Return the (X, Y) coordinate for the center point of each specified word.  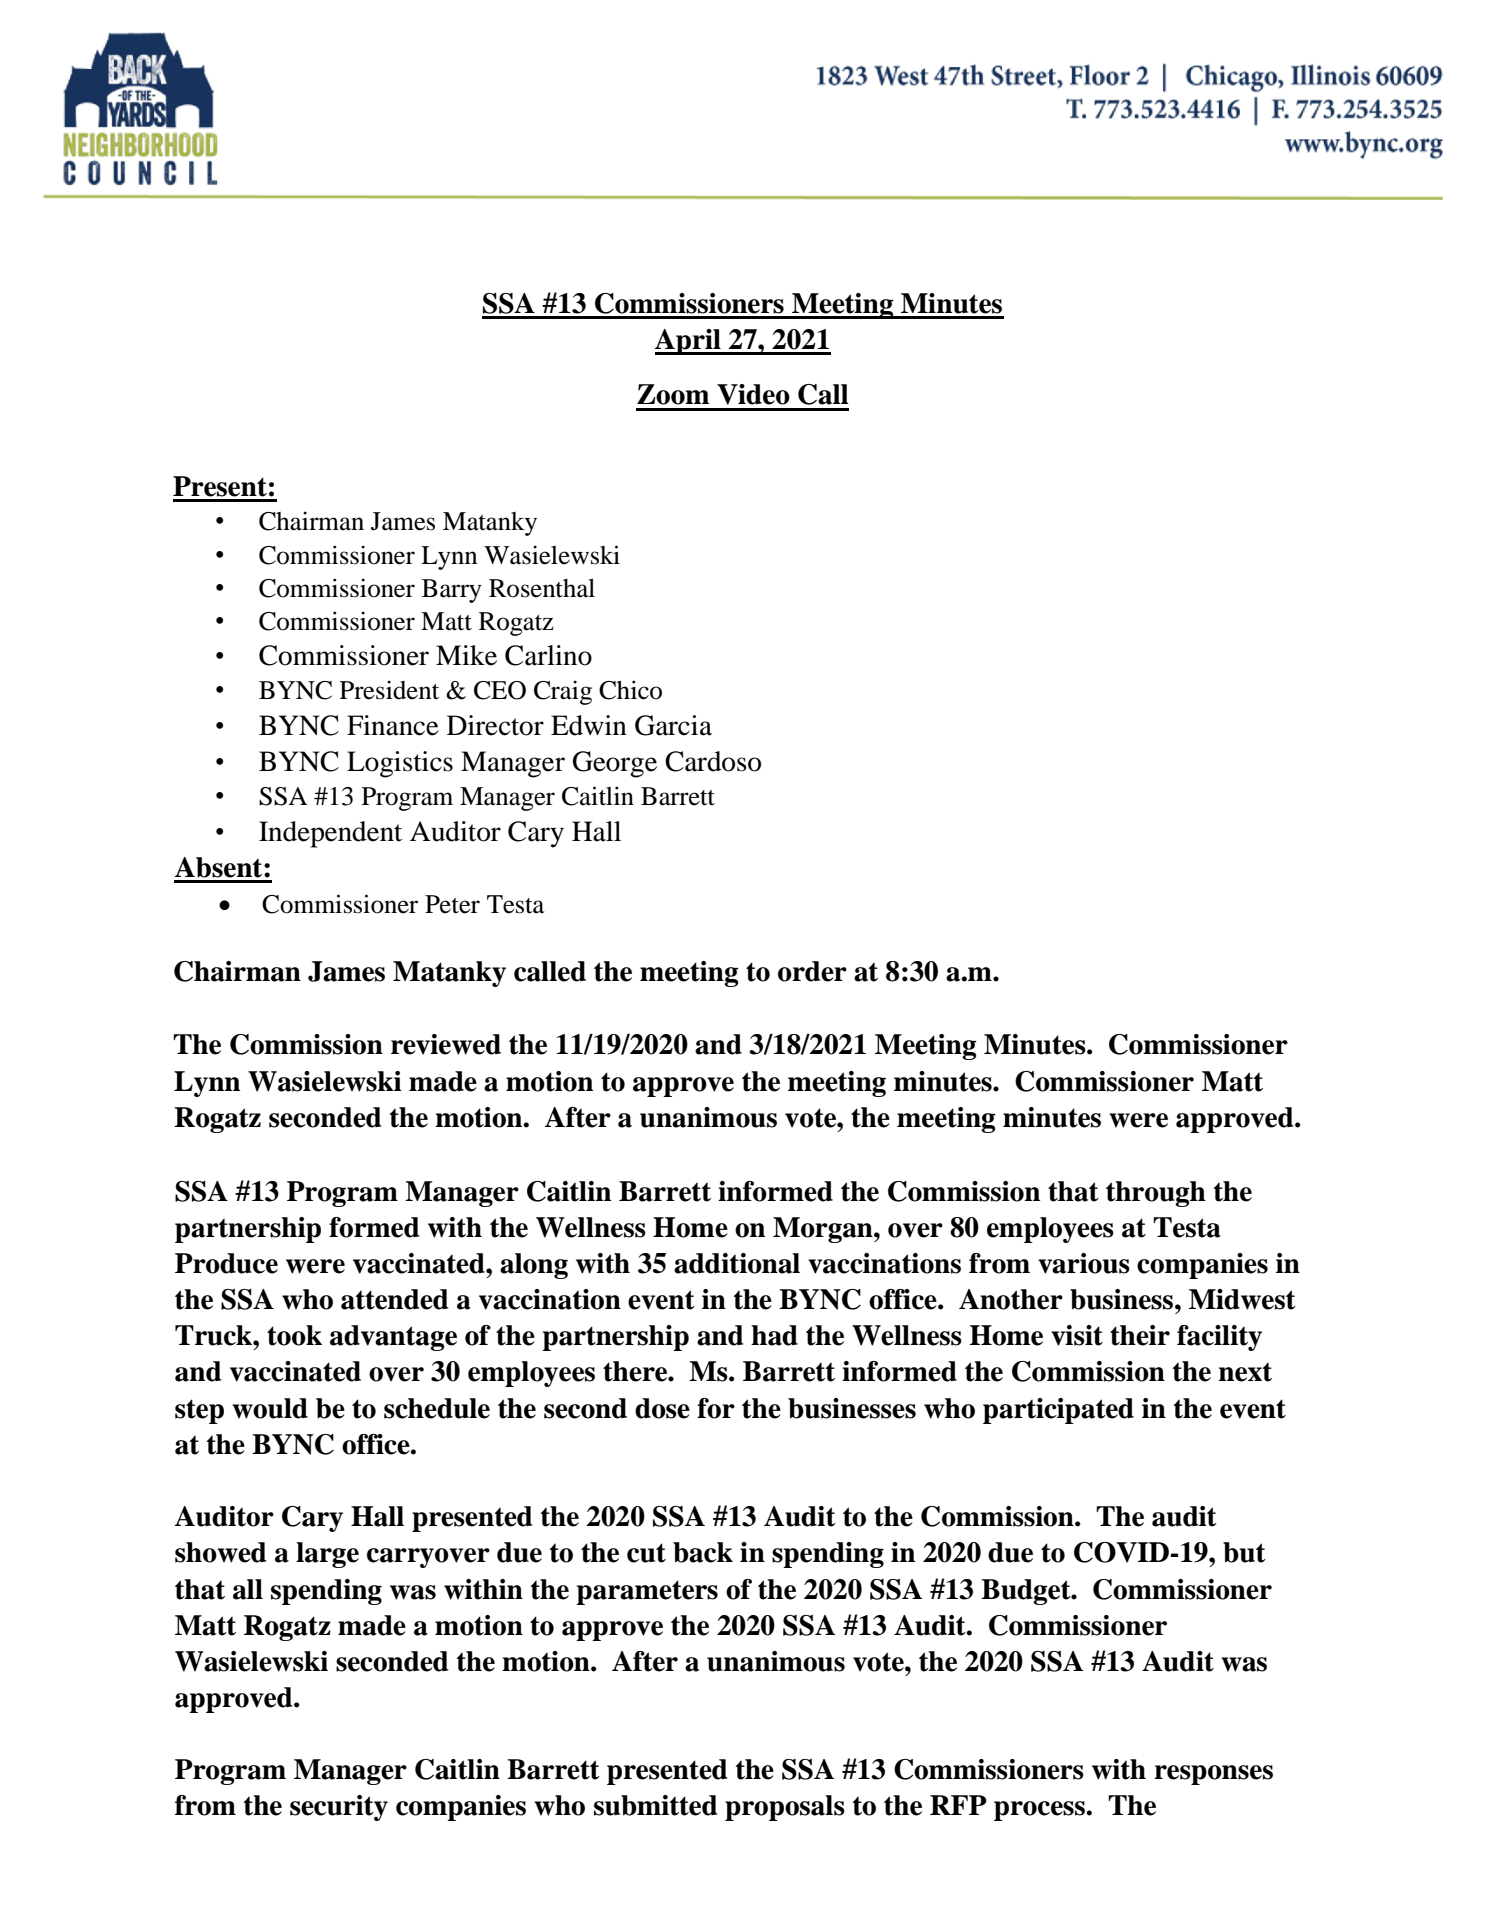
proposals (785, 1808)
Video (753, 394)
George (615, 764)
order (812, 971)
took (294, 1335)
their (1140, 1335)
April (689, 342)
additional (737, 1263)
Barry (452, 591)
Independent (330, 834)
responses (1213, 1775)
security (339, 1808)
